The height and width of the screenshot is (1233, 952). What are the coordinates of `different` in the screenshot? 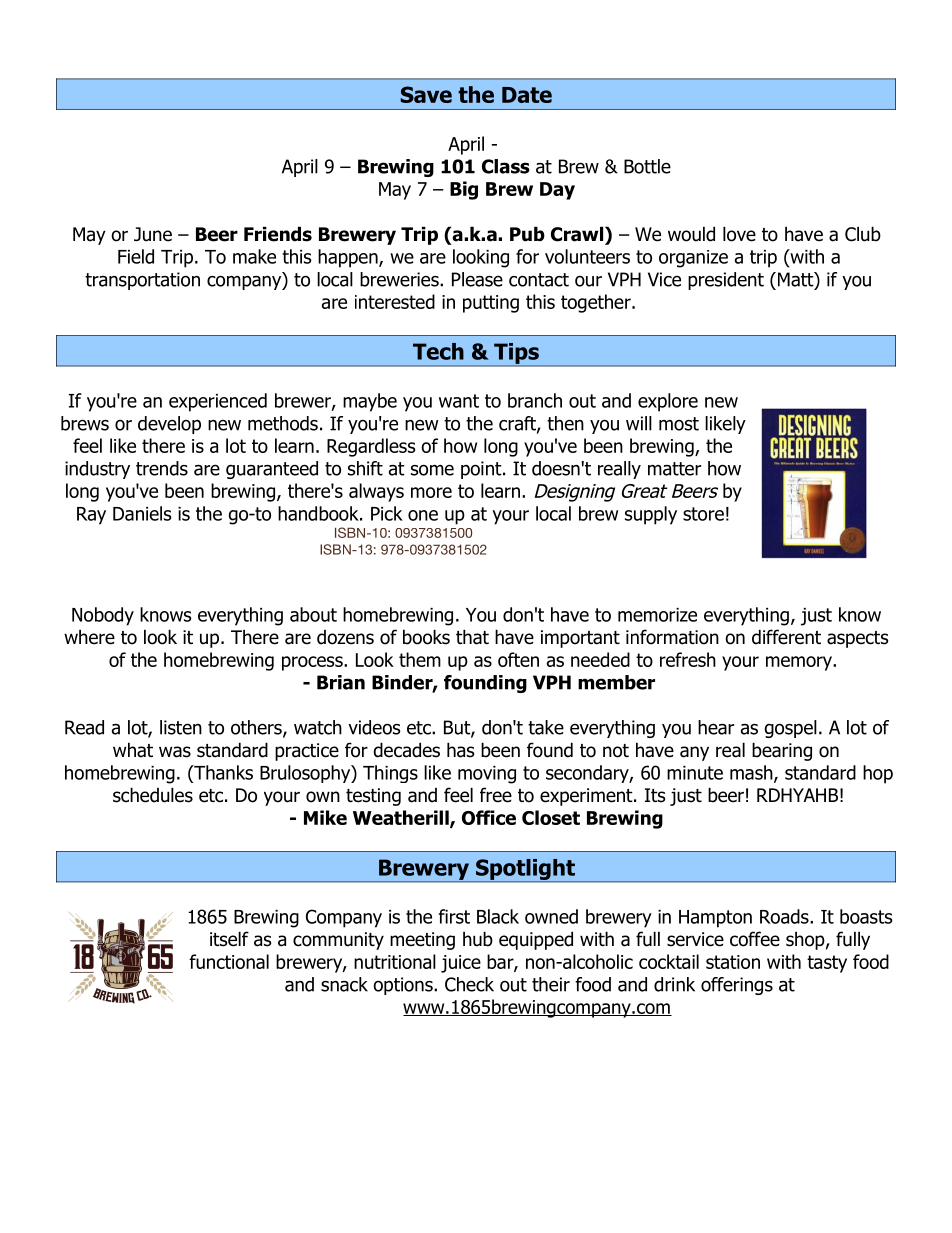 It's located at (786, 637).
